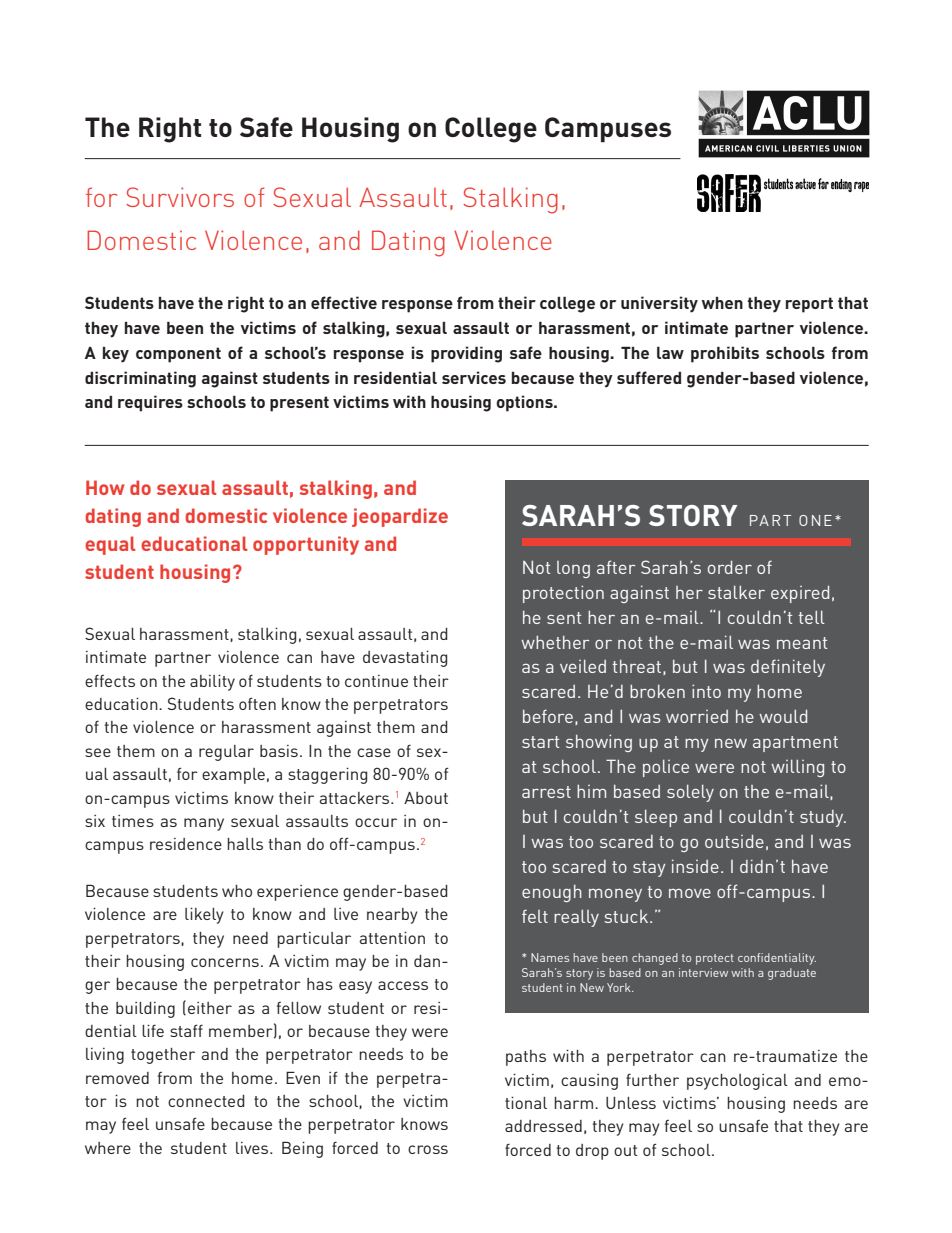 The image size is (952, 1233). What do you see at coordinates (695, 866) in the page?
I see `inside` at bounding box center [695, 866].
